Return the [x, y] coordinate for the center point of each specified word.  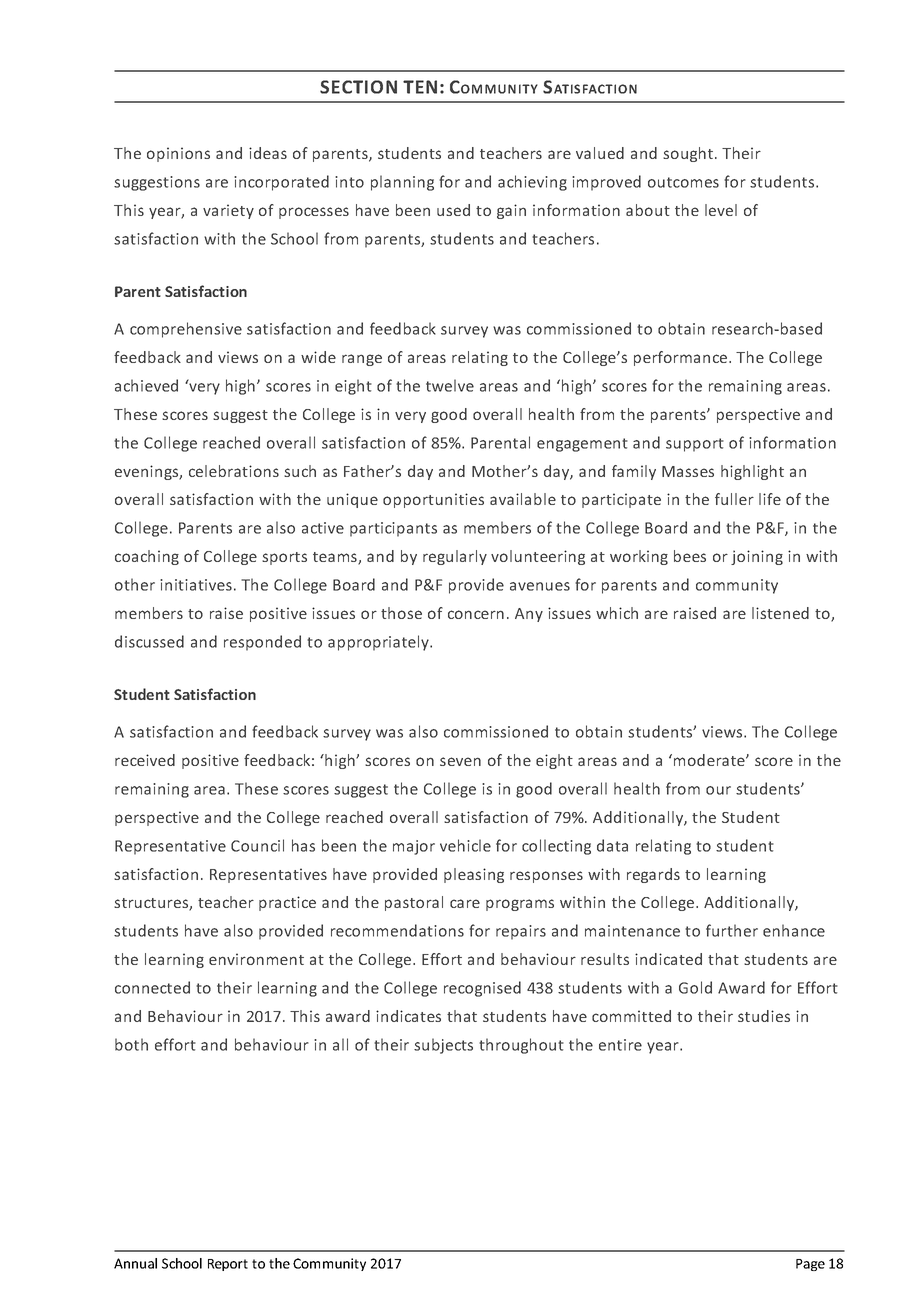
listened [780, 613]
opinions [178, 154]
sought [688, 154]
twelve [450, 385]
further [732, 930]
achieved [146, 385]
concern [476, 614]
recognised [482, 989]
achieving [532, 183]
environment [256, 959]
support [695, 445]
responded [262, 643]
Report [228, 1265]
